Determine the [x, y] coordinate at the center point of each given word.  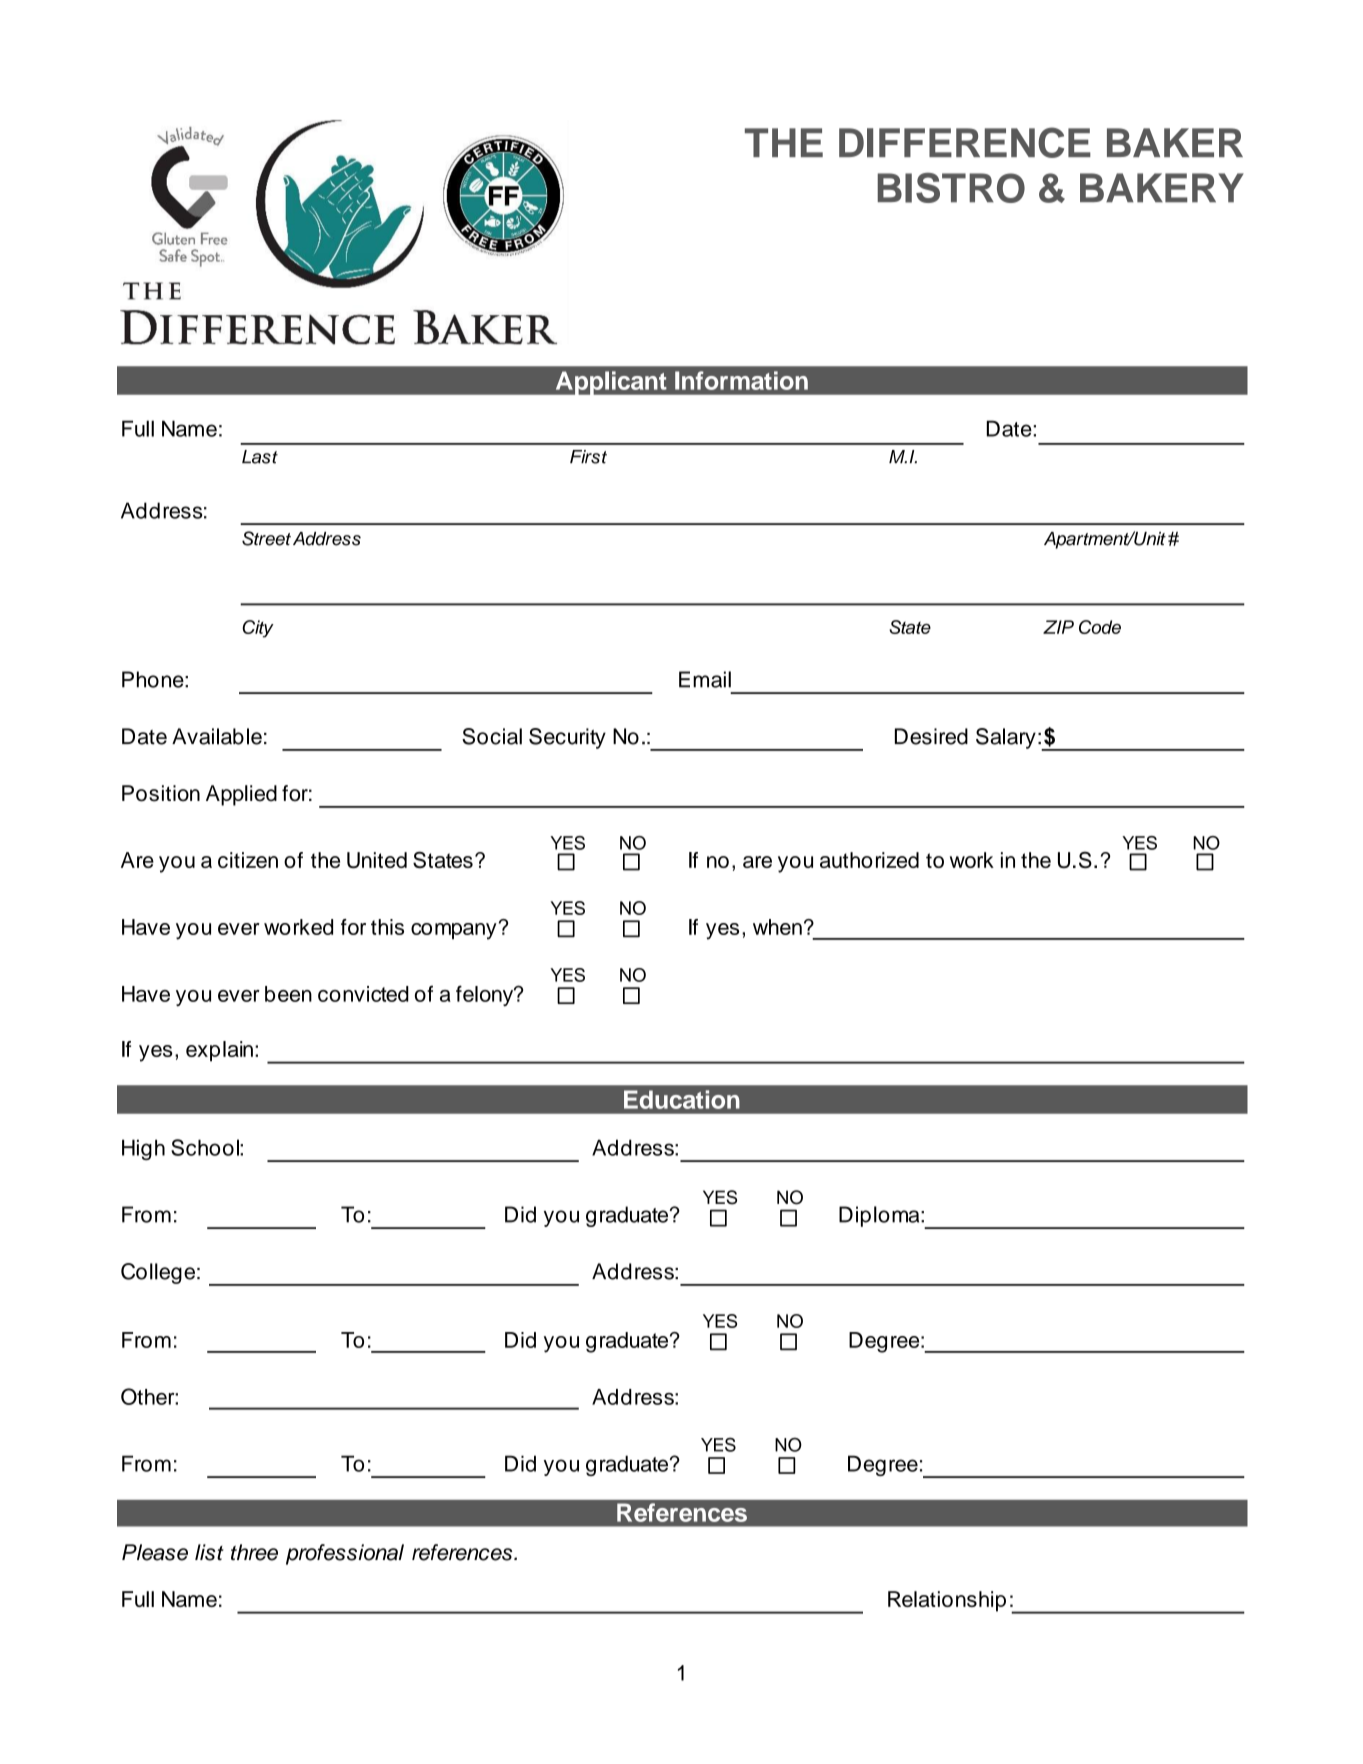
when [777, 927]
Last [260, 457]
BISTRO [951, 188]
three [254, 1552]
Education [682, 1099]
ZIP [1058, 627]
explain [219, 1051]
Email [705, 679]
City [258, 629]
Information [741, 380]
